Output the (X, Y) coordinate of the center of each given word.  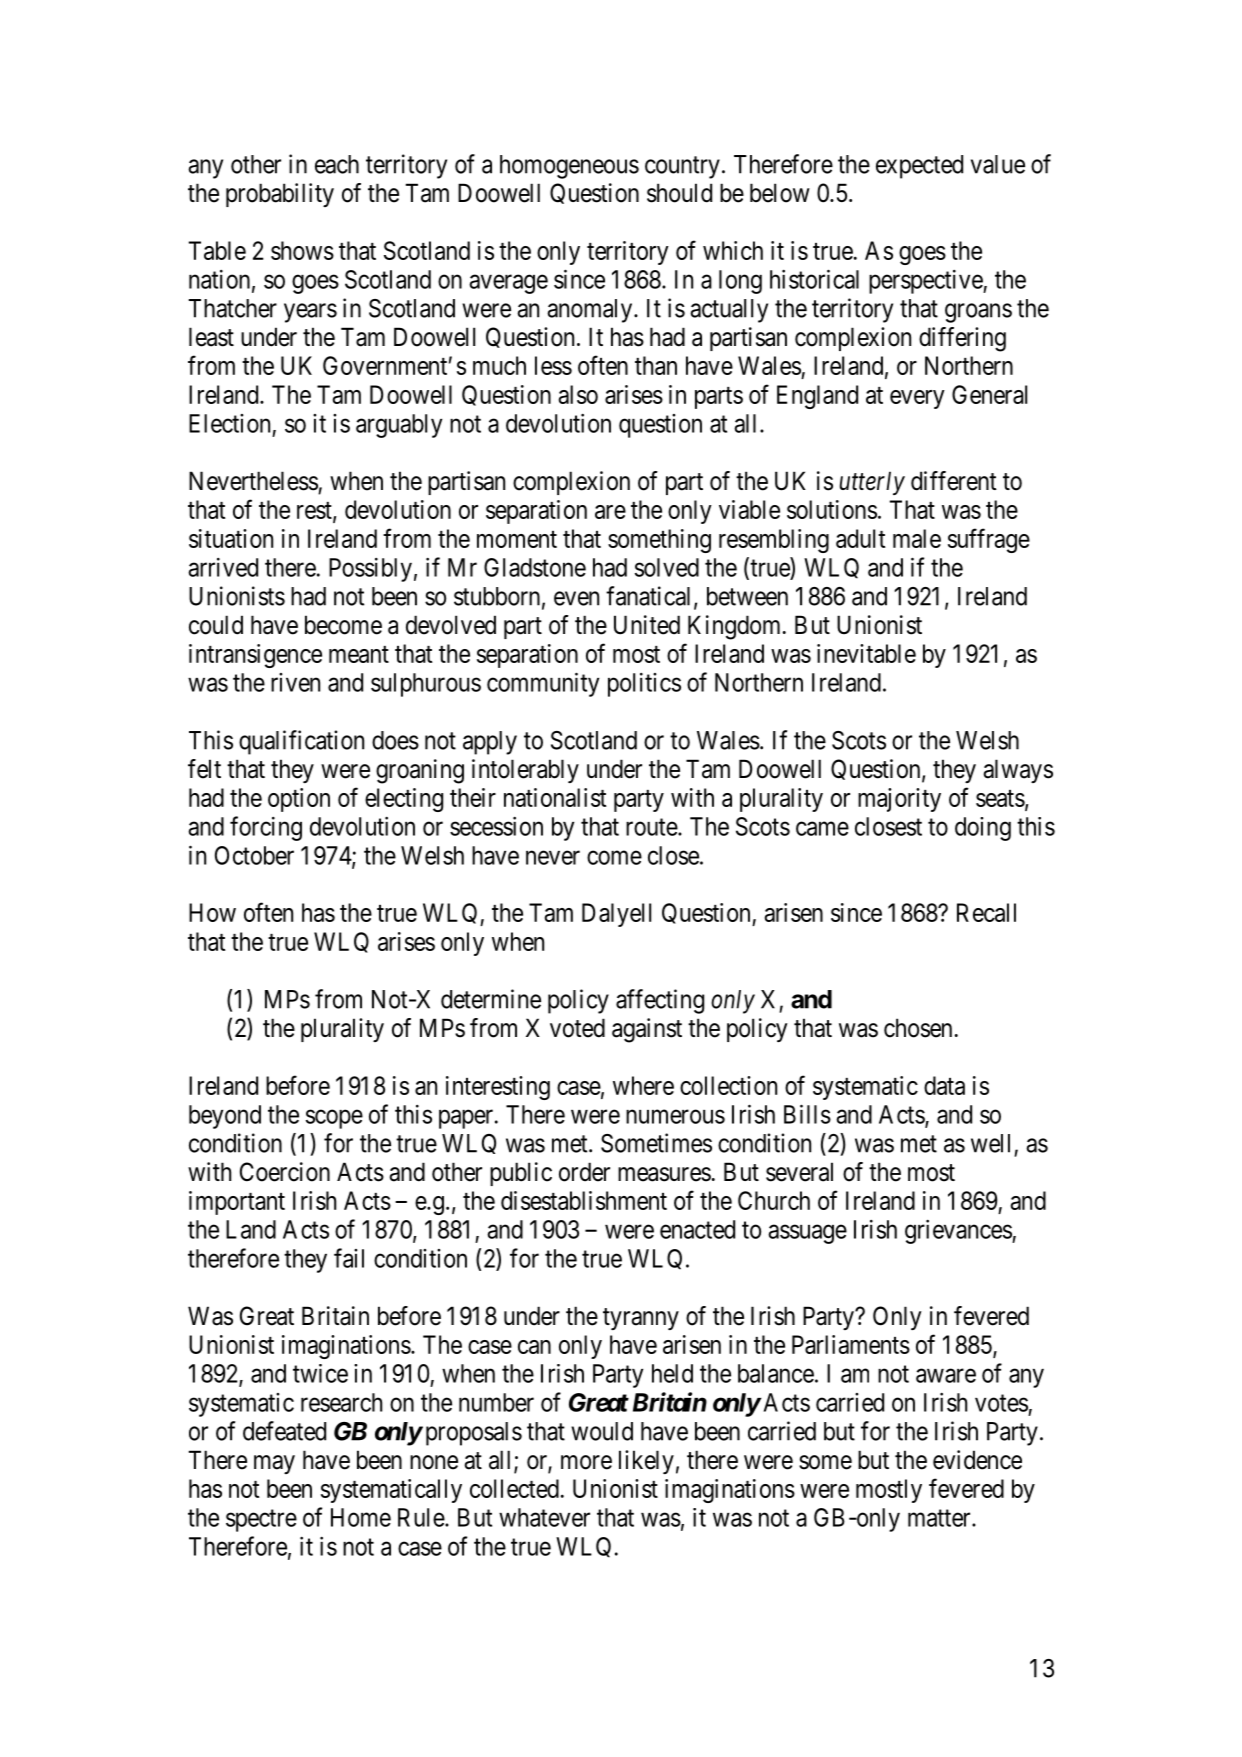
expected (919, 167)
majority (899, 800)
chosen (918, 1028)
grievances (959, 1231)
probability (280, 195)
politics (644, 685)
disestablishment (584, 1200)
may (274, 1464)
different (954, 481)
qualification (301, 742)
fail (349, 1258)
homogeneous (569, 167)
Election (229, 423)
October (254, 855)
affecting (660, 1001)
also (578, 394)
